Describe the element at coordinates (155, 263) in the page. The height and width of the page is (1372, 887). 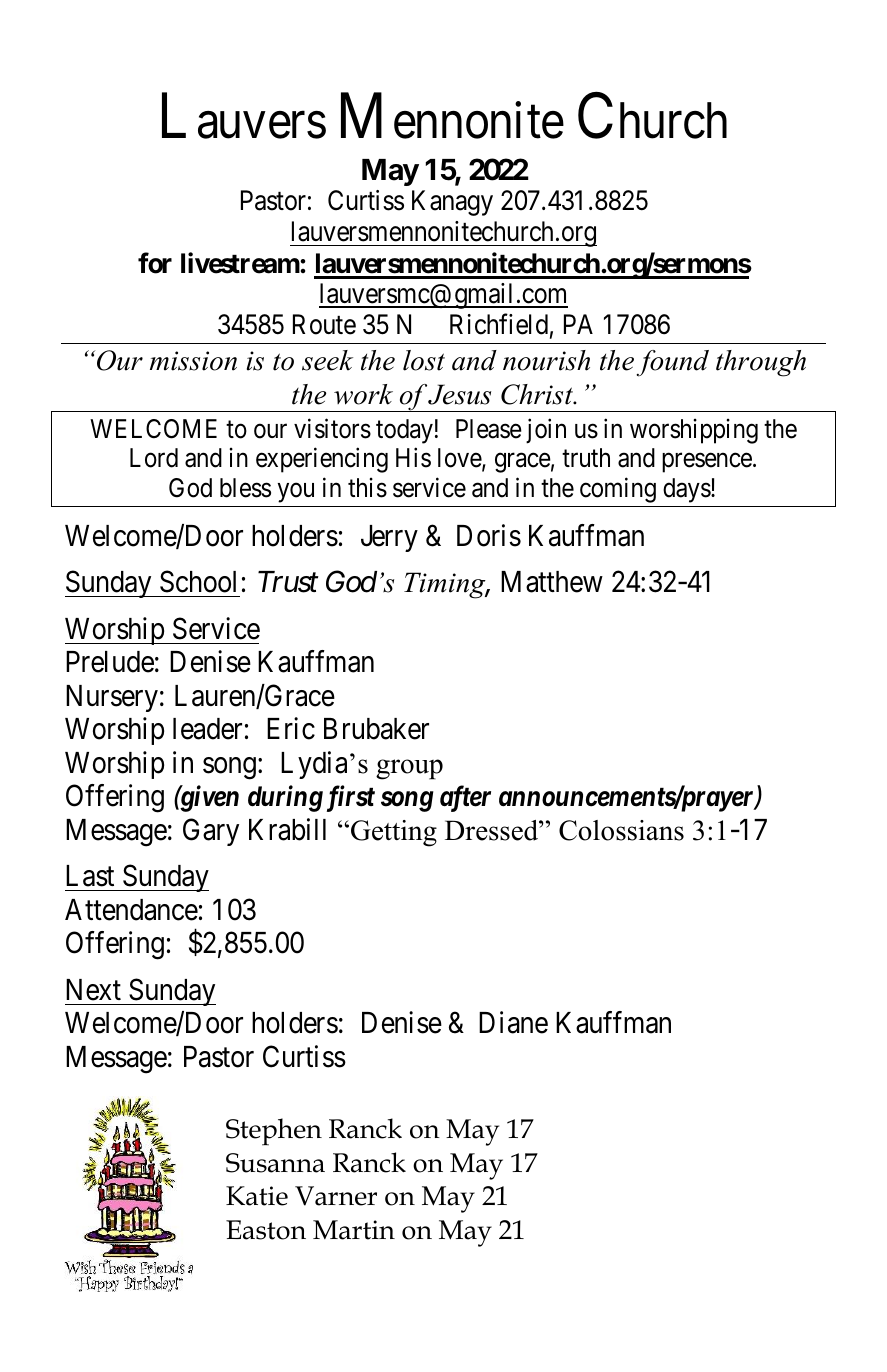
I see `for` at that location.
